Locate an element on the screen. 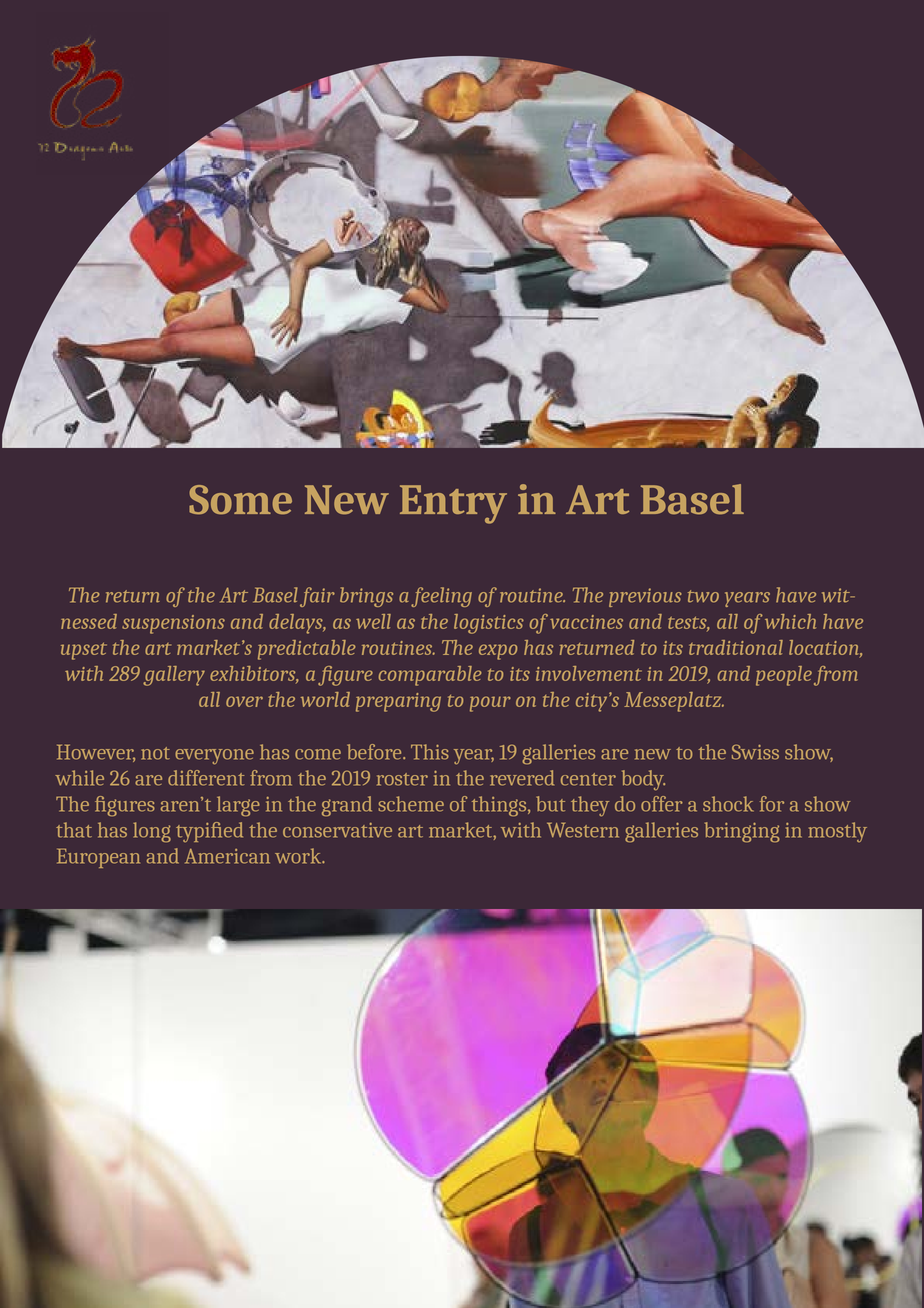 The height and width of the screenshot is (1308, 924). conservative is located at coordinates (337, 830).
